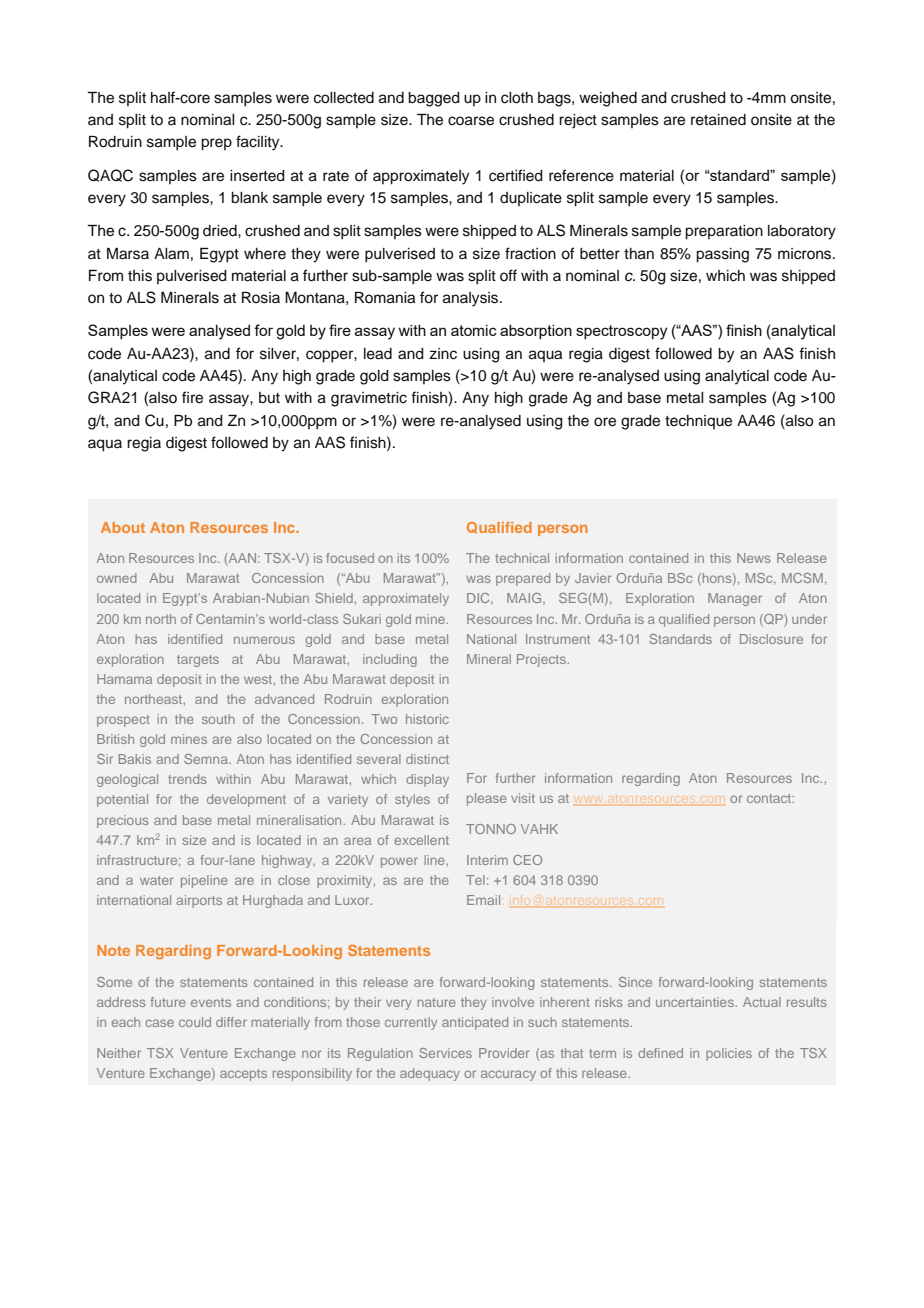 This document has width=924, height=1308. I want to click on retained, so click(718, 120).
